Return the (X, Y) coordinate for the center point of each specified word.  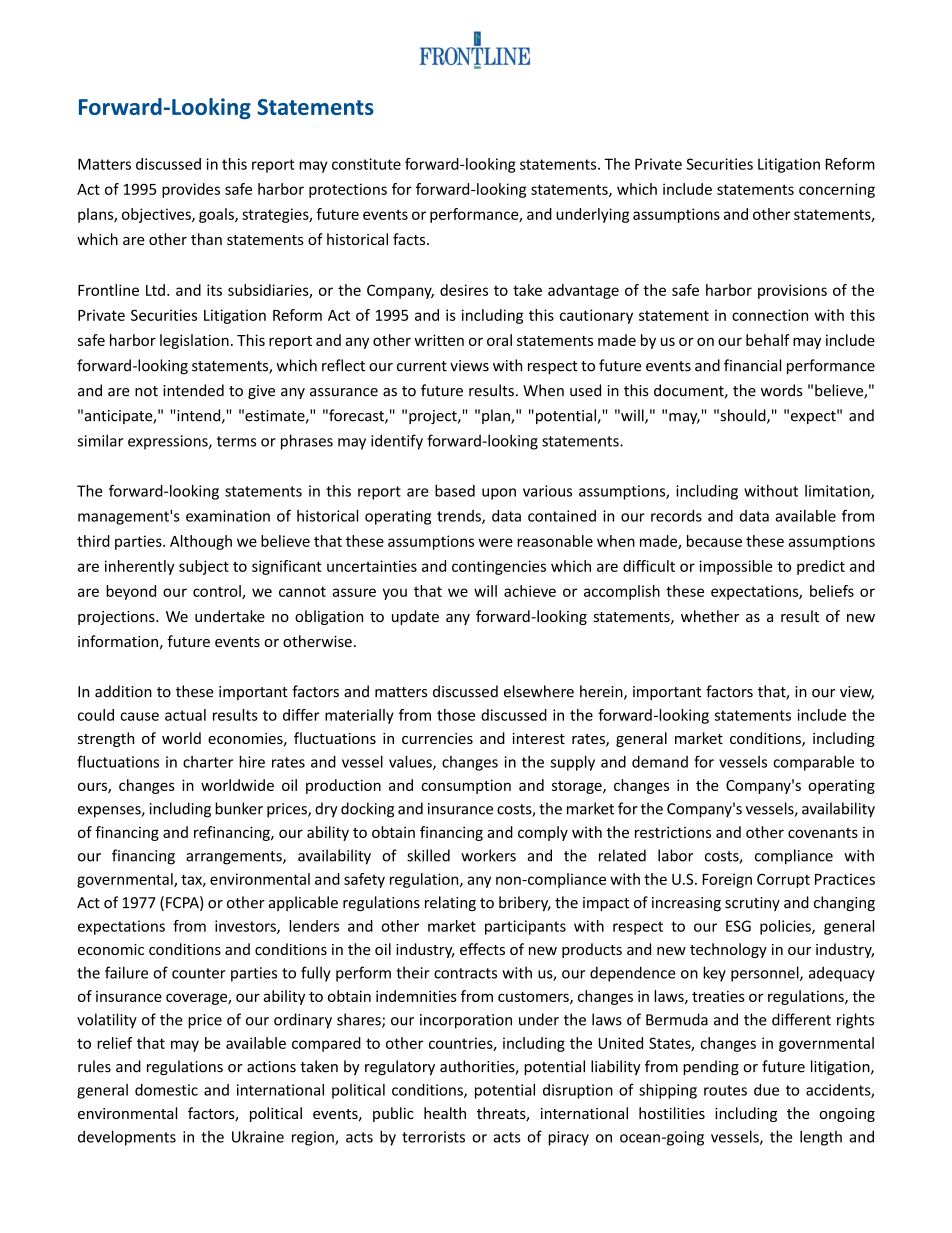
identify (397, 442)
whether (710, 616)
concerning (837, 190)
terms (236, 441)
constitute (366, 164)
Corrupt (783, 880)
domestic (166, 1090)
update (415, 617)
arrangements (235, 858)
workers (488, 855)
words (782, 390)
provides (191, 190)
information (118, 641)
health (445, 1113)
